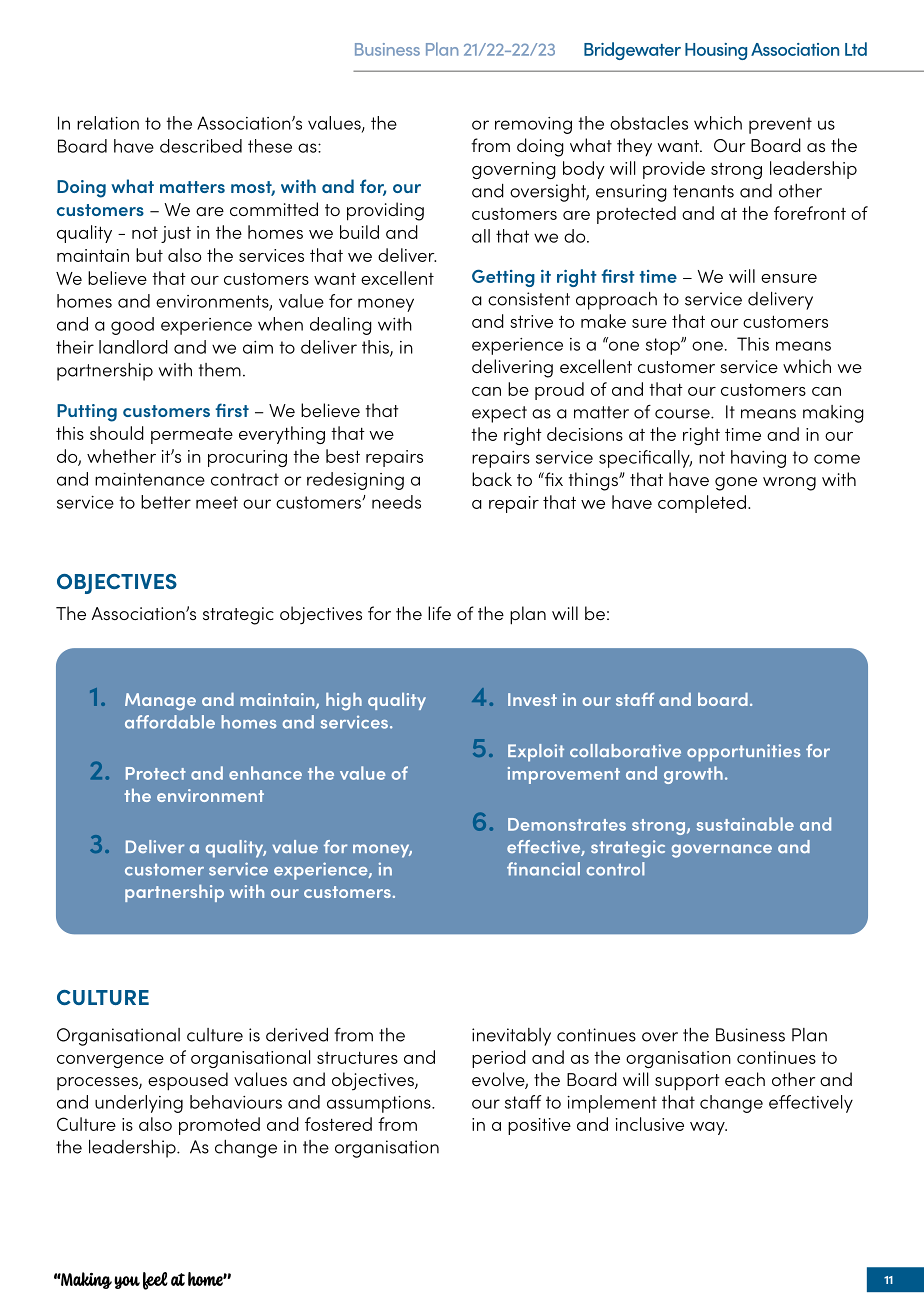 Image resolution: width=924 pixels, height=1308 pixels. I want to click on sustainable, so click(745, 824).
